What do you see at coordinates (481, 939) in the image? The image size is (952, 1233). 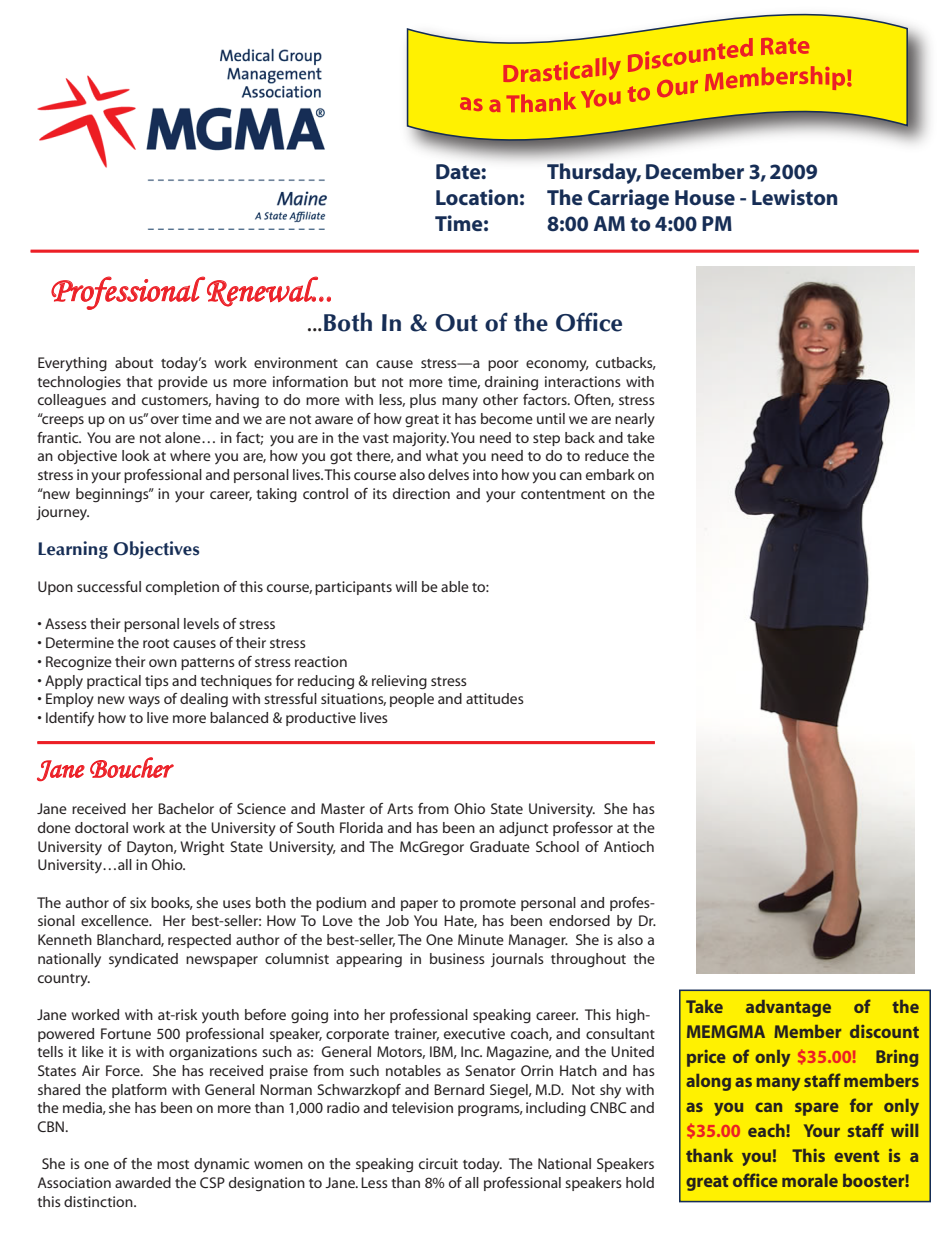 I see `Minute` at bounding box center [481, 939].
